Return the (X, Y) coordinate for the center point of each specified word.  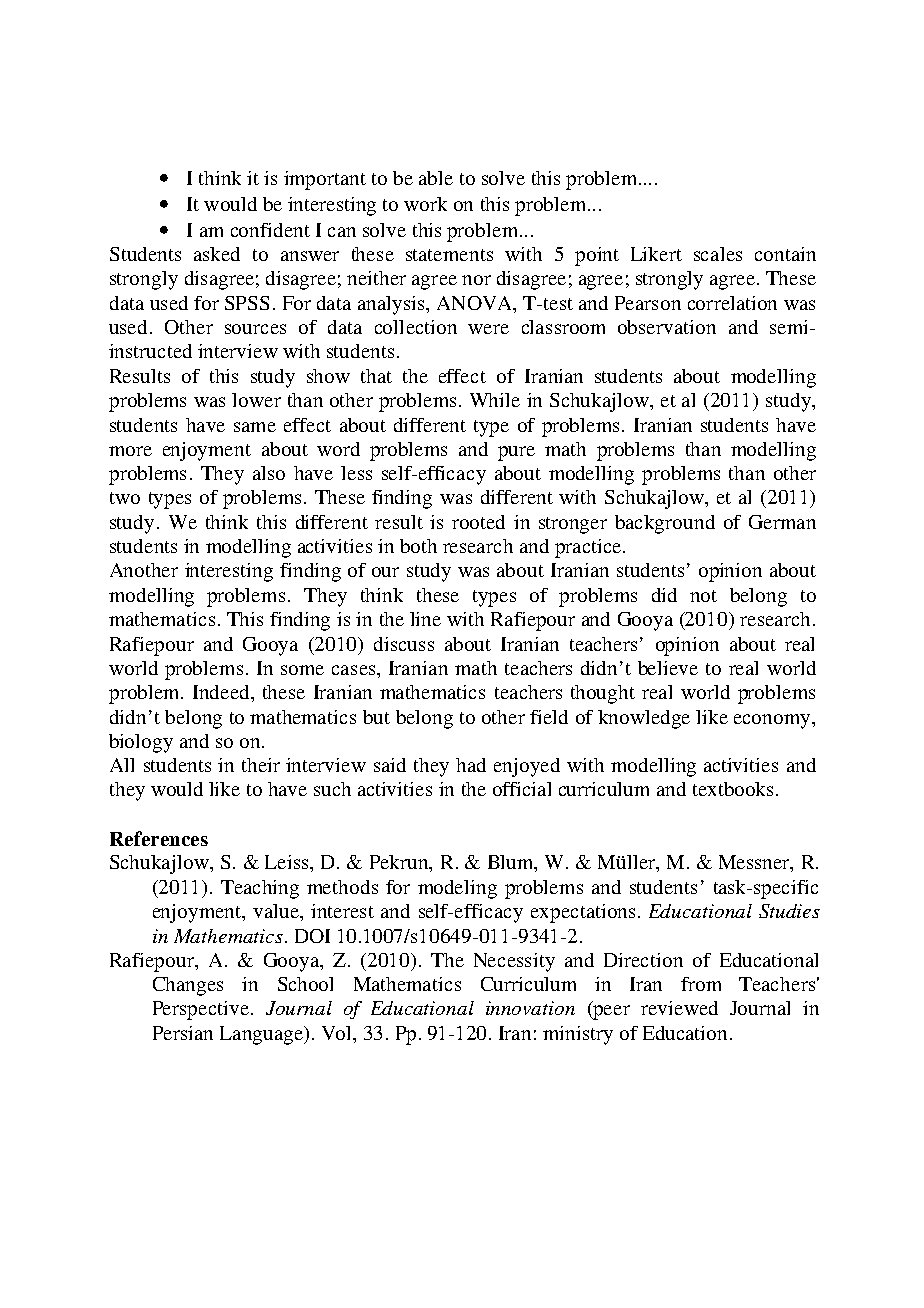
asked (217, 254)
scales (718, 254)
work (425, 204)
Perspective (202, 1010)
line (425, 619)
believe (668, 668)
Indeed (222, 692)
